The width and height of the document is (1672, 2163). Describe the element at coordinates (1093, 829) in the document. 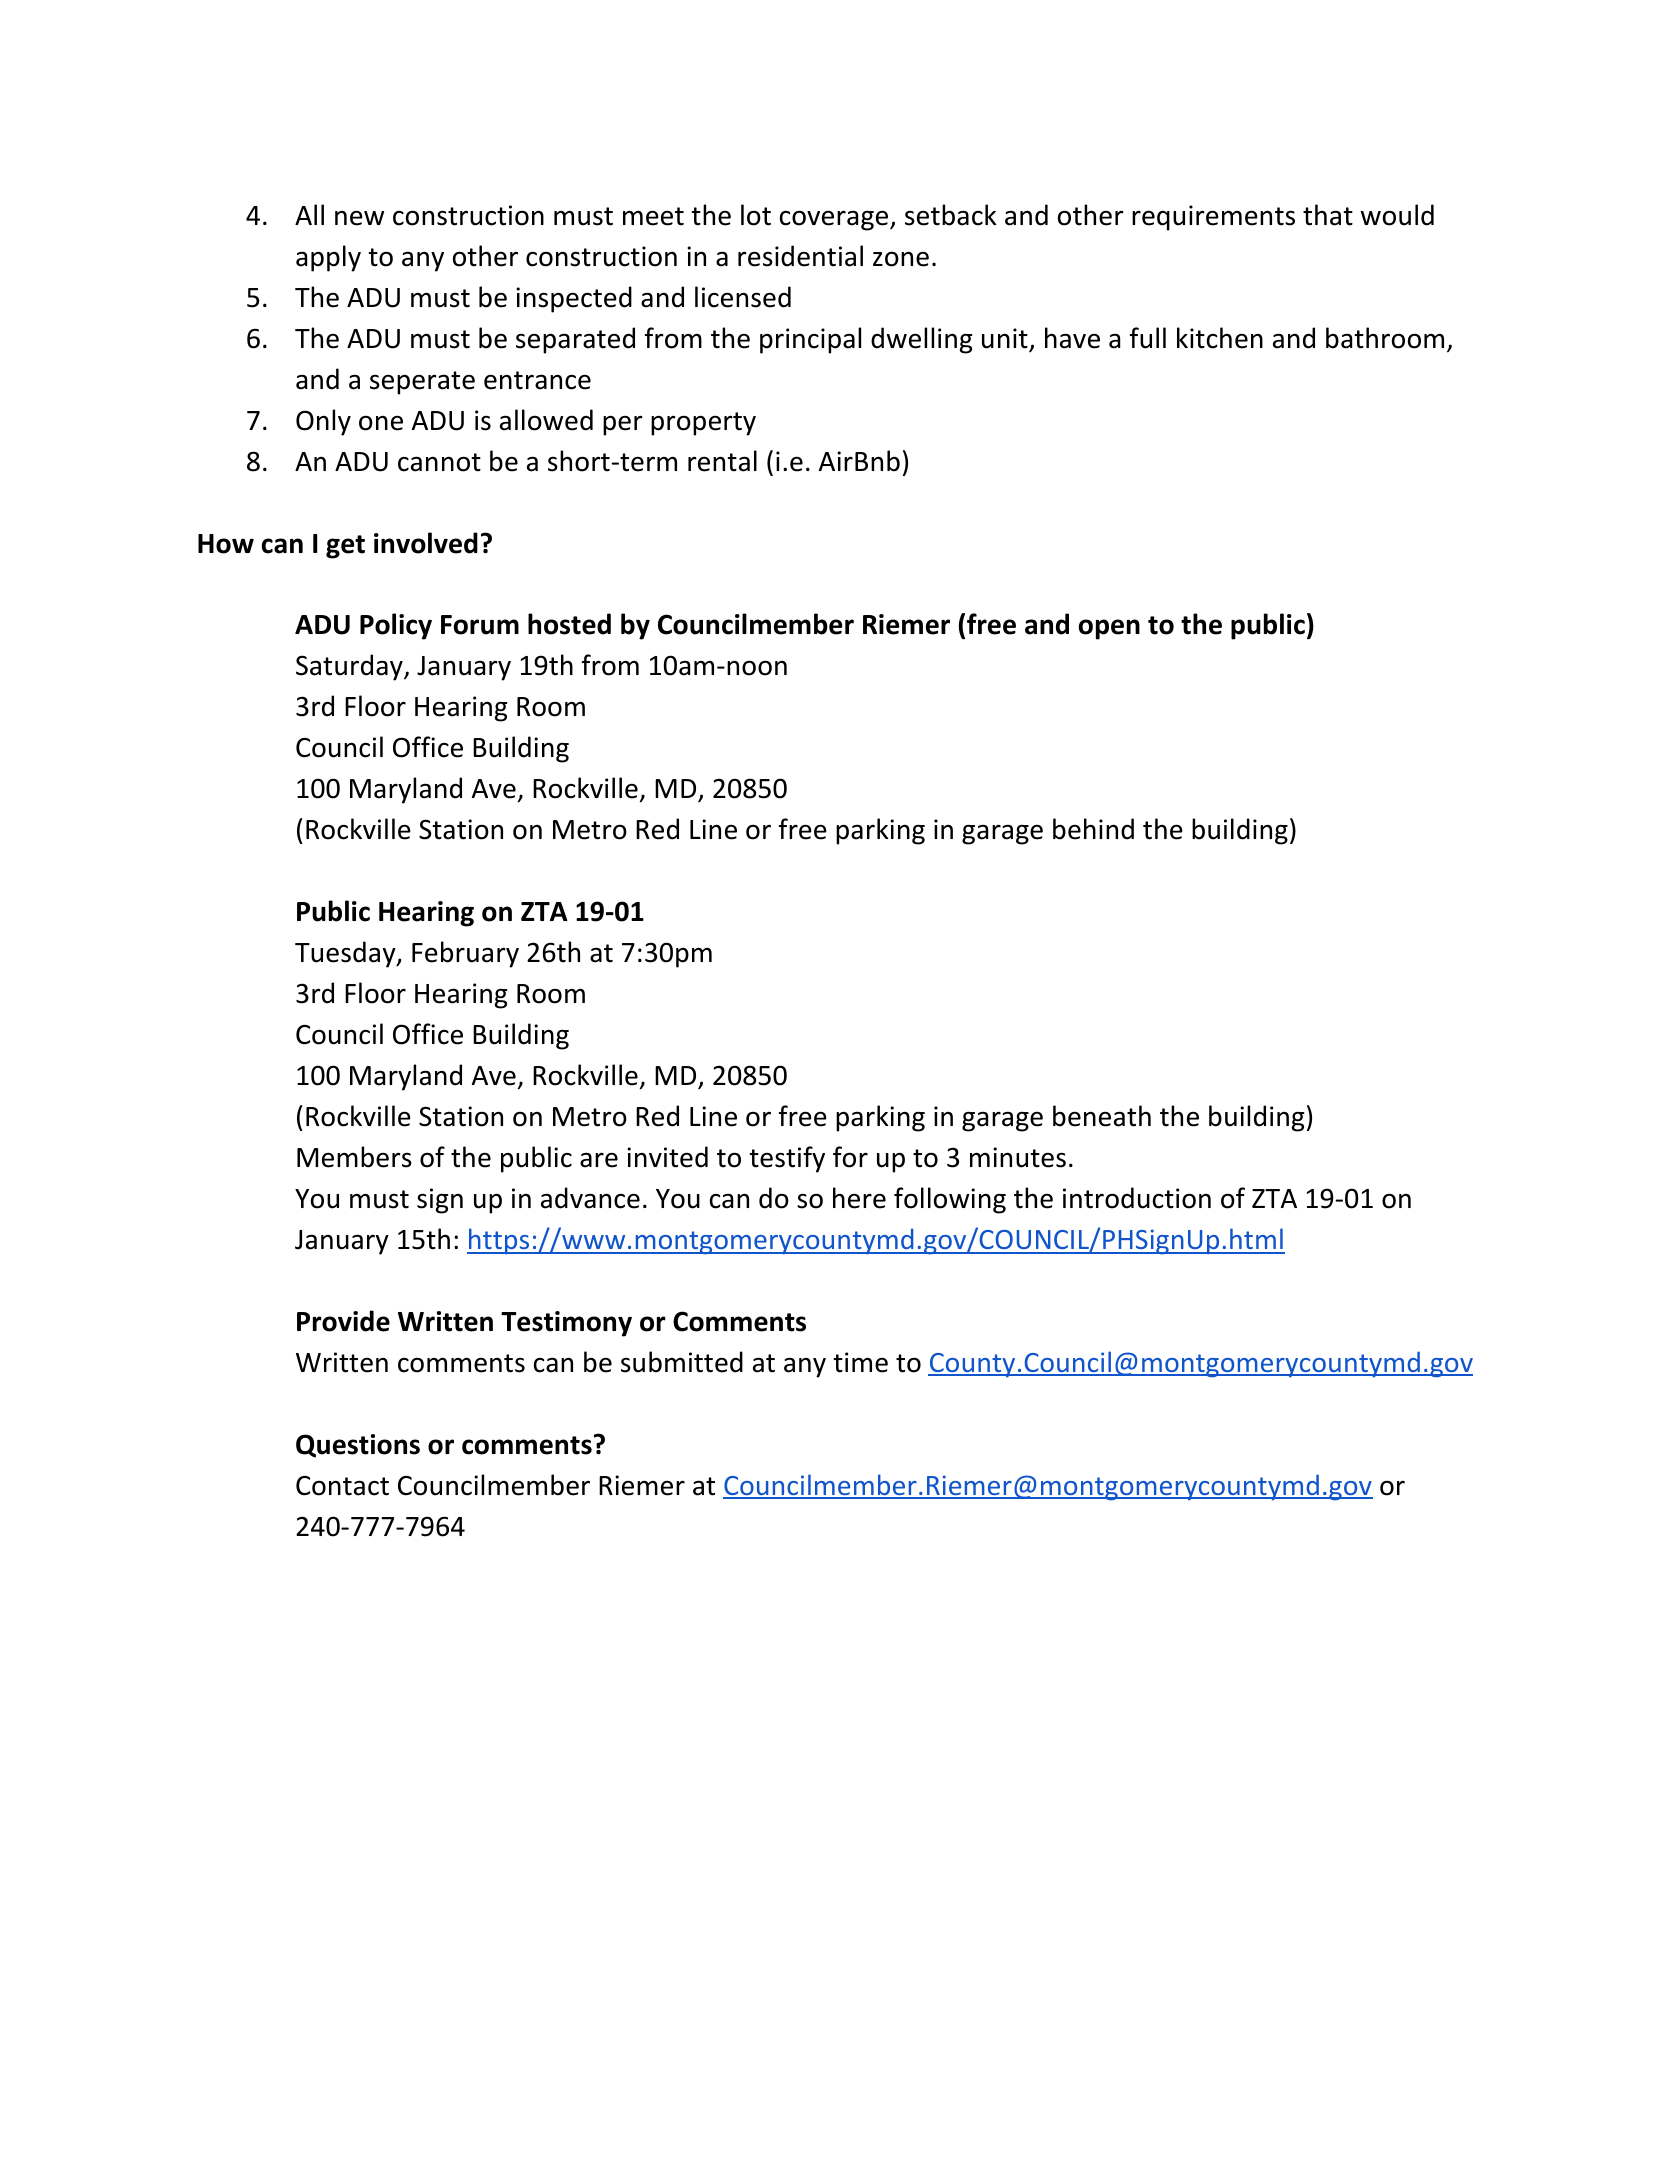

I see `behind` at that location.
